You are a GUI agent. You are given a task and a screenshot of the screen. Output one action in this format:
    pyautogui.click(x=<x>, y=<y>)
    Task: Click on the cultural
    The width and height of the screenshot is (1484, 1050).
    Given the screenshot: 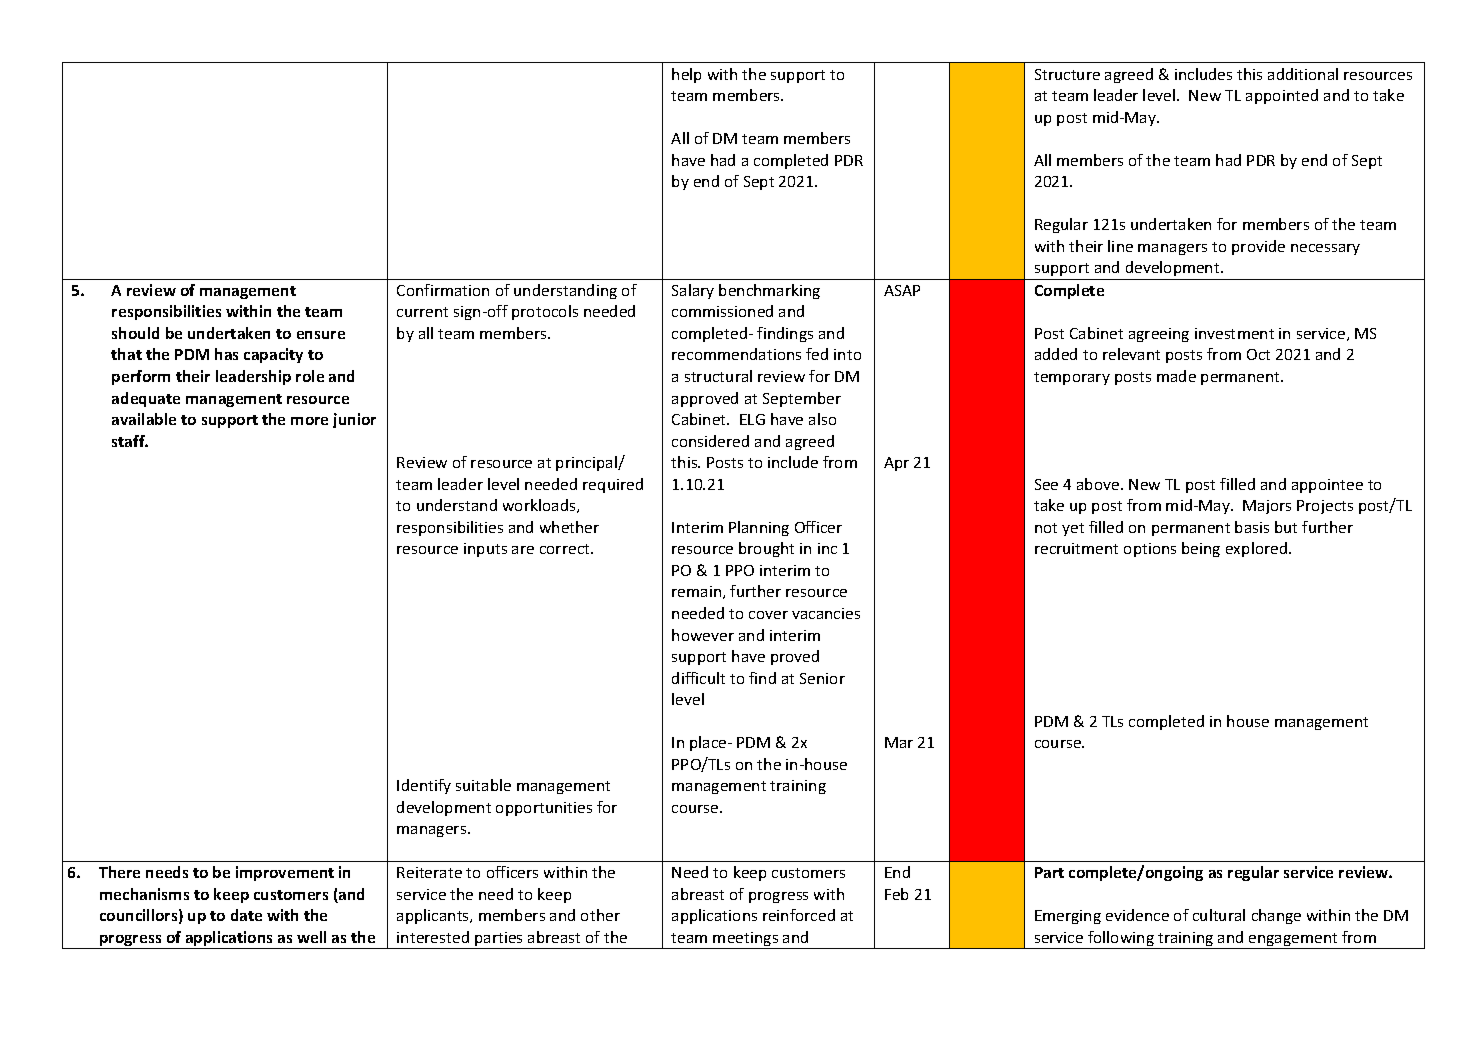 What is the action you would take?
    pyautogui.click(x=1219, y=915)
